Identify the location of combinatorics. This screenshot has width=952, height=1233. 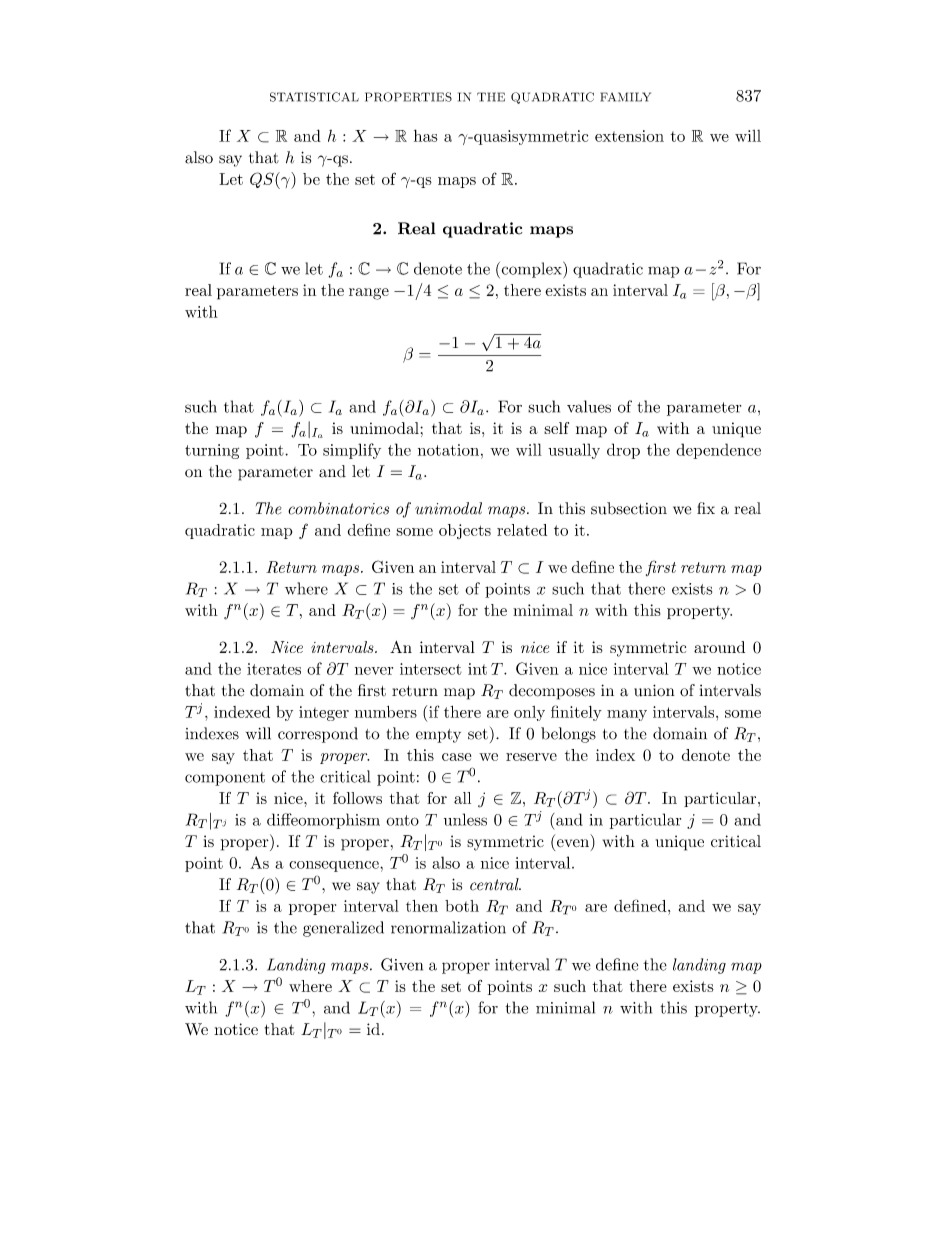
(338, 508).
